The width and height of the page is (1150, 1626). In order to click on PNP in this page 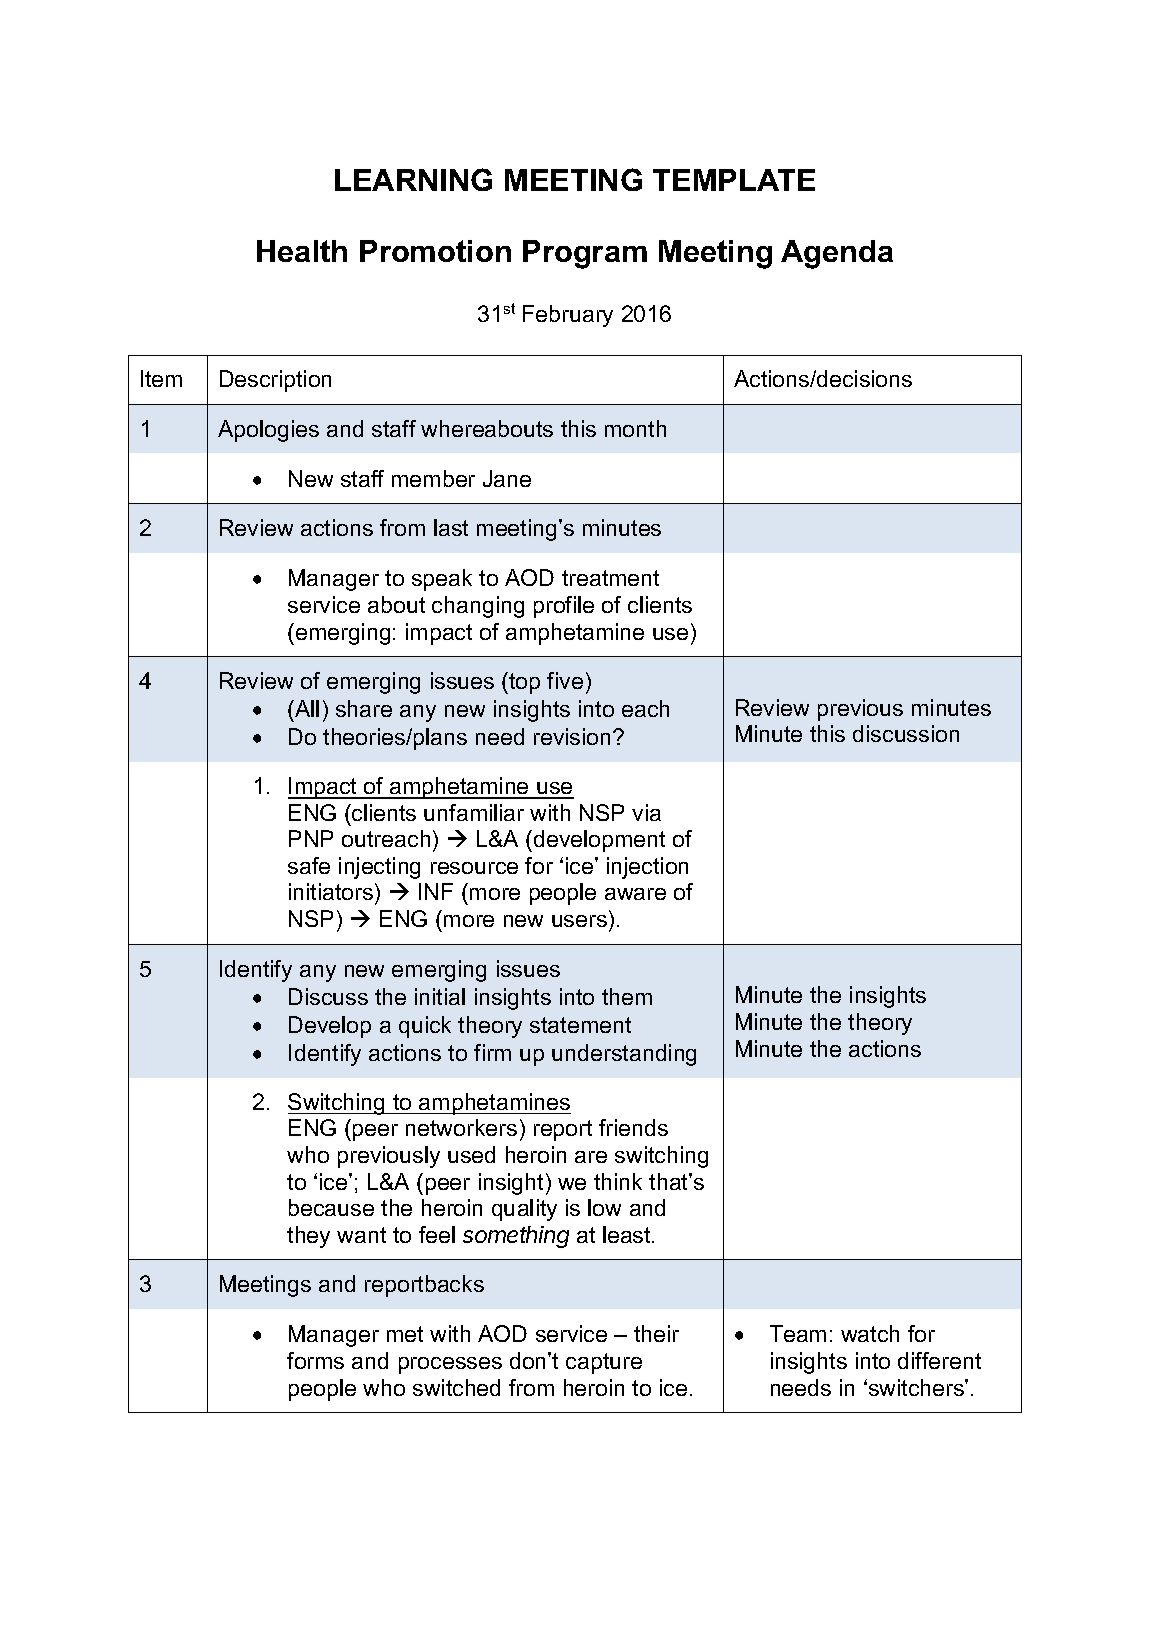, I will do `click(311, 838)`.
